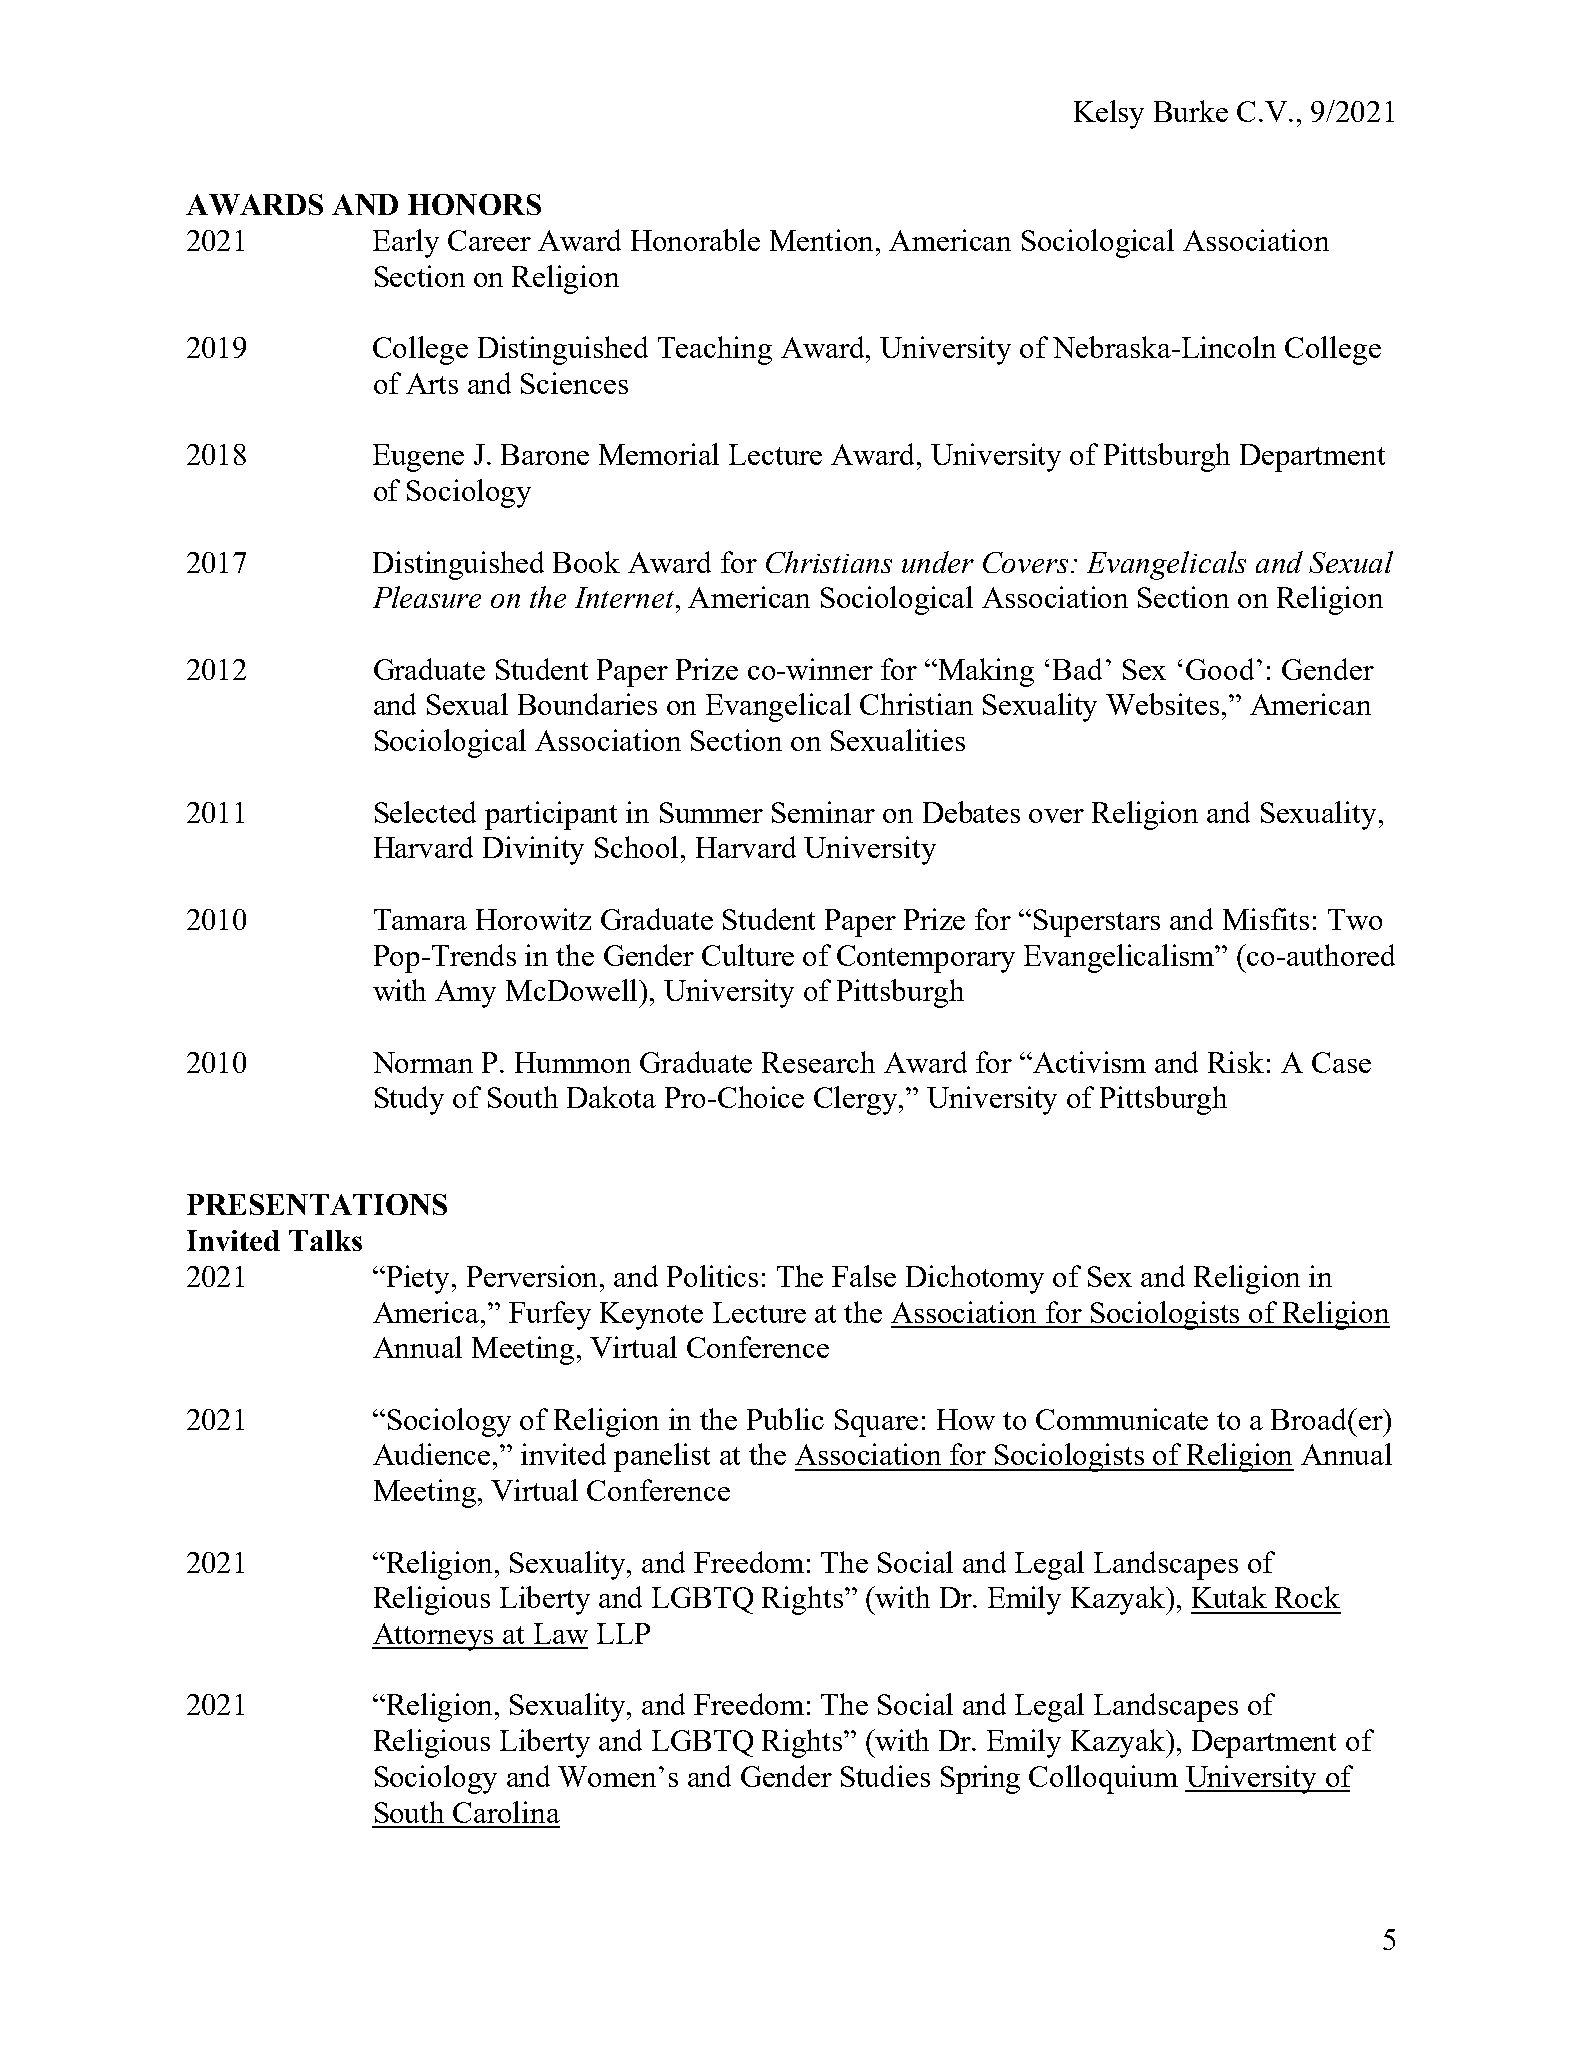  I want to click on Studies, so click(885, 1776).
